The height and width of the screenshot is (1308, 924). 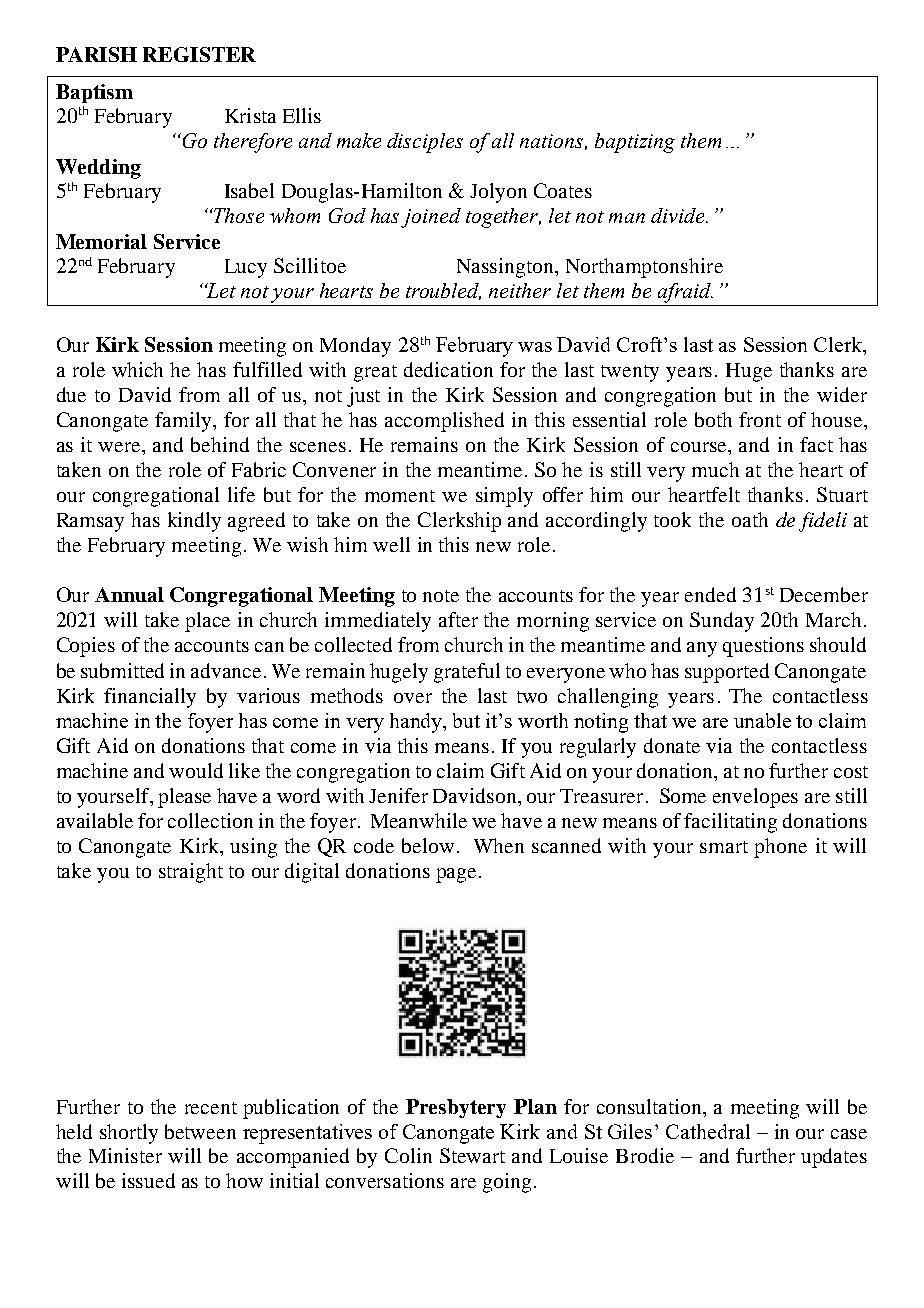 I want to click on baptizing, so click(x=635, y=143).
